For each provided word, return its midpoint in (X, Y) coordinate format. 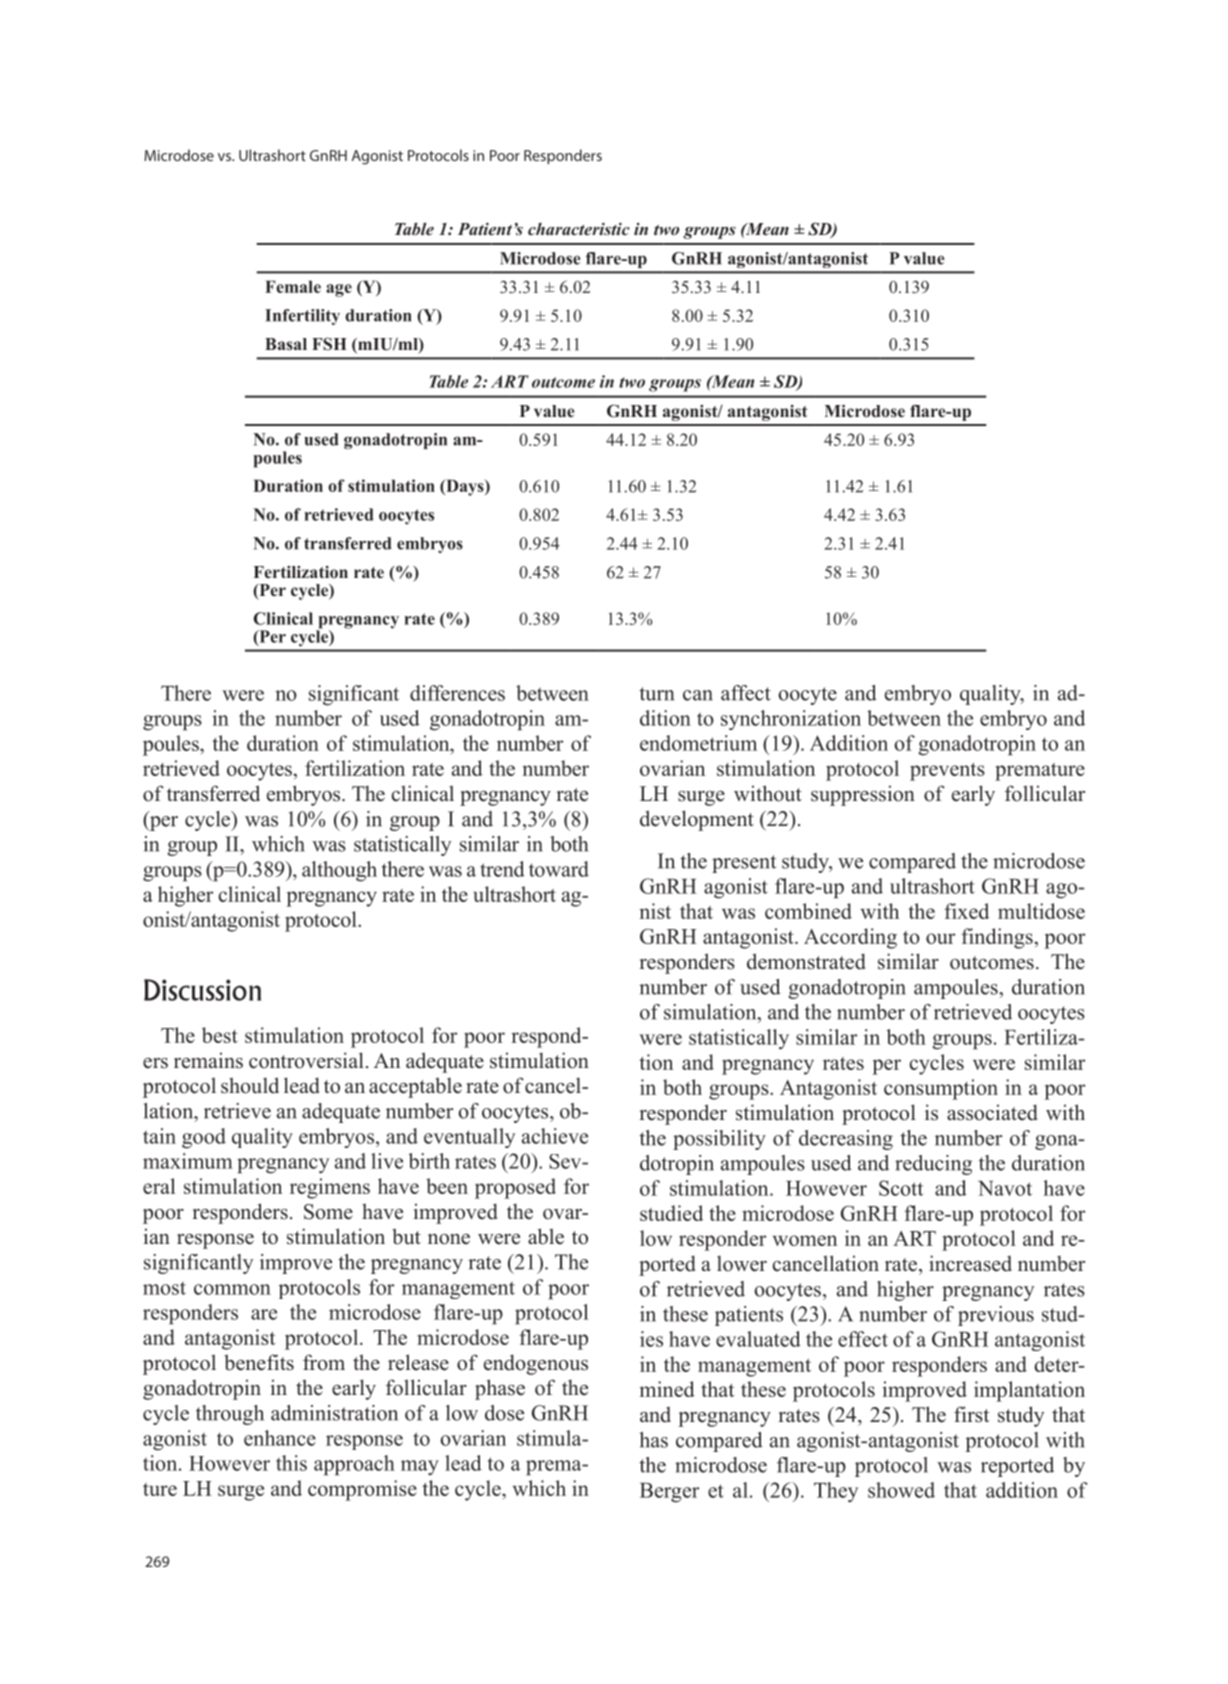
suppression (863, 795)
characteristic (579, 229)
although (339, 871)
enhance (280, 1438)
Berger (670, 1493)
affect (746, 693)
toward (559, 869)
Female (293, 286)
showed (901, 1490)
